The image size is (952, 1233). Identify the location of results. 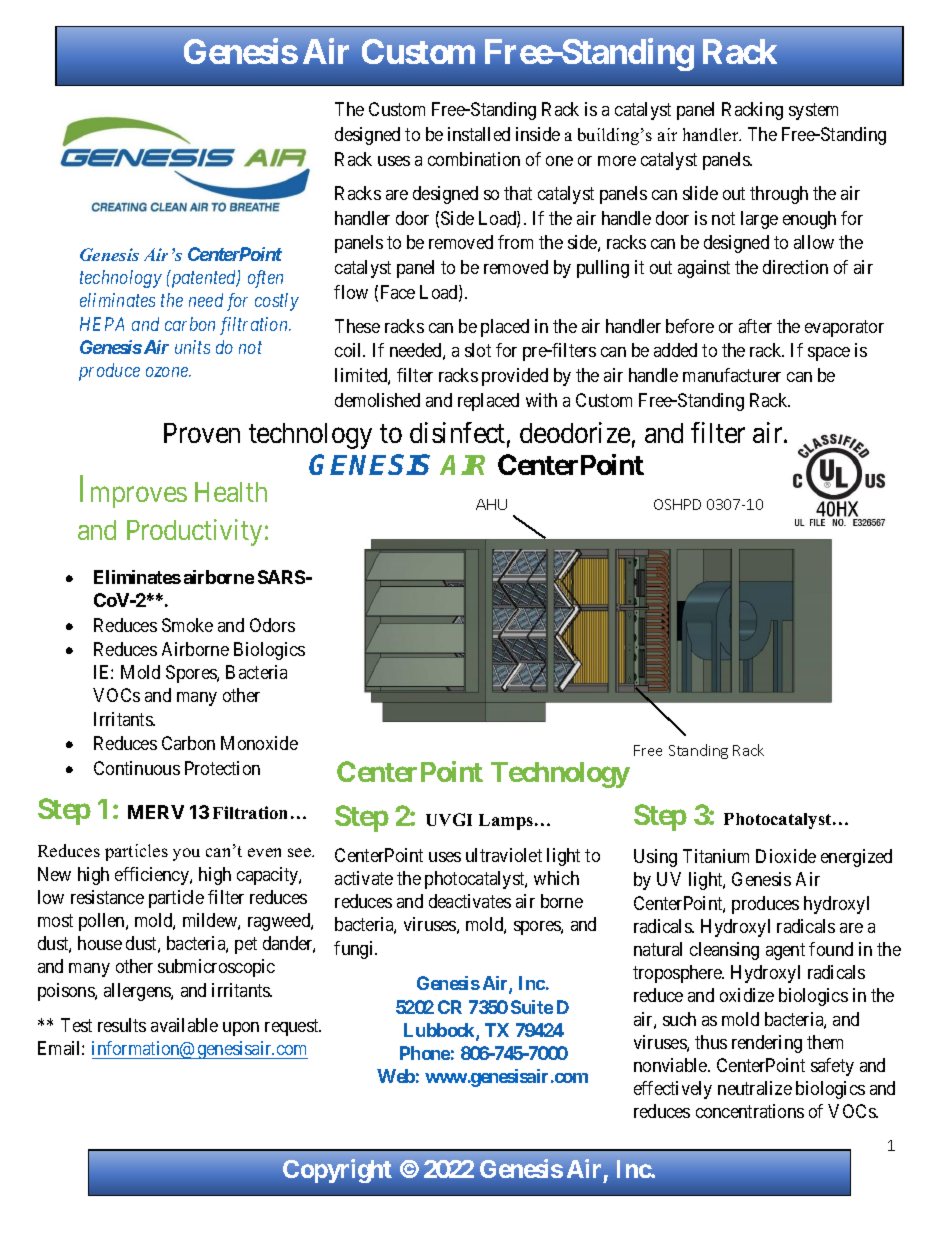
(122, 1025).
